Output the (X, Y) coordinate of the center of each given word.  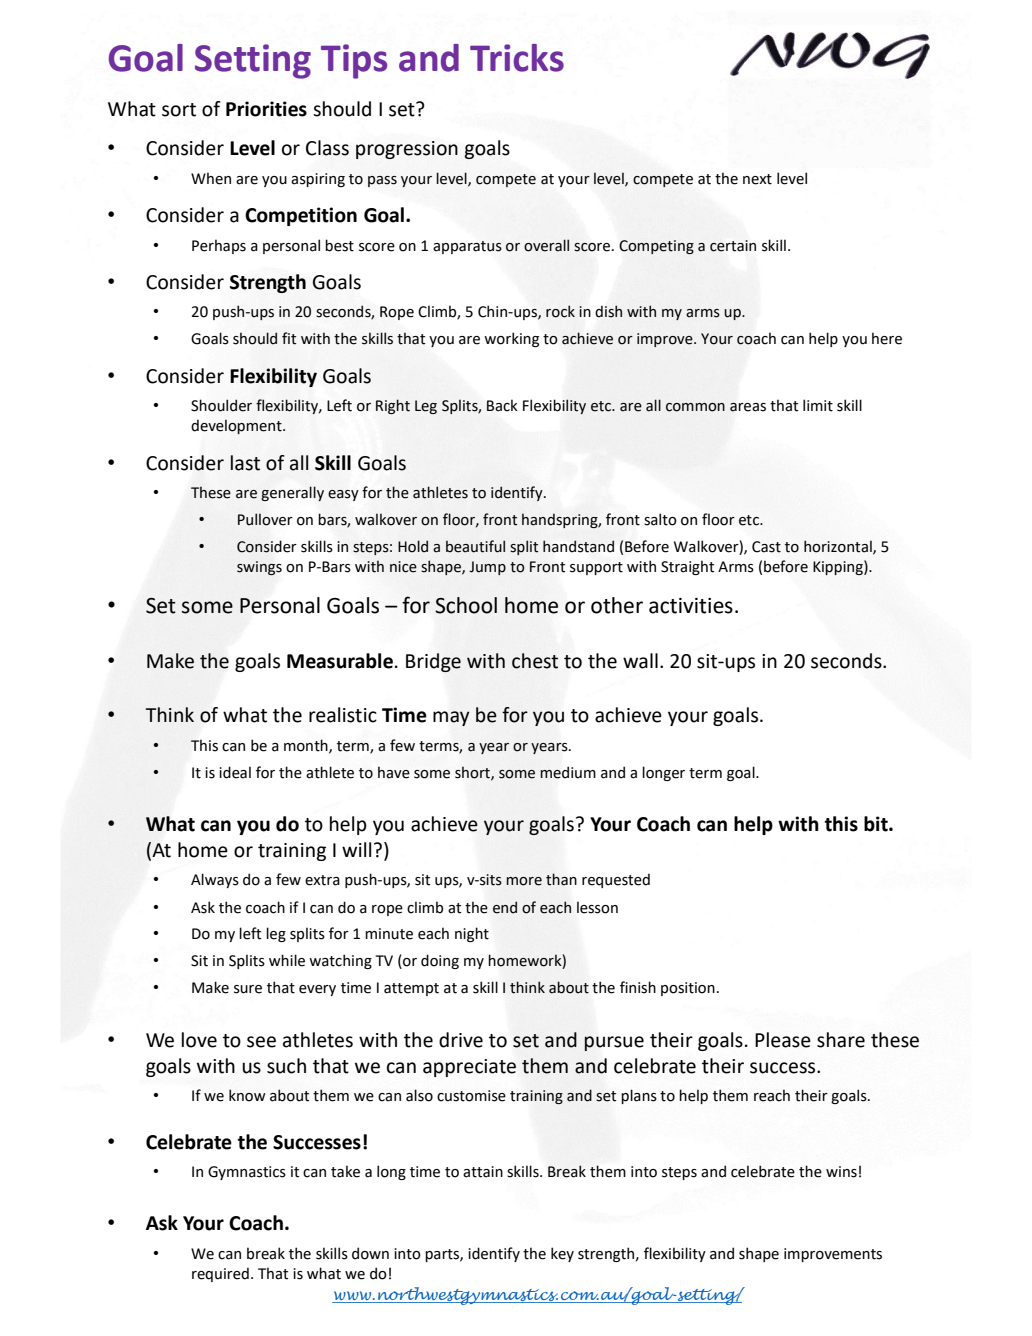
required (220, 1274)
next (757, 179)
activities (691, 606)
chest (535, 661)
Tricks (517, 58)
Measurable (340, 661)
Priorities (266, 109)
